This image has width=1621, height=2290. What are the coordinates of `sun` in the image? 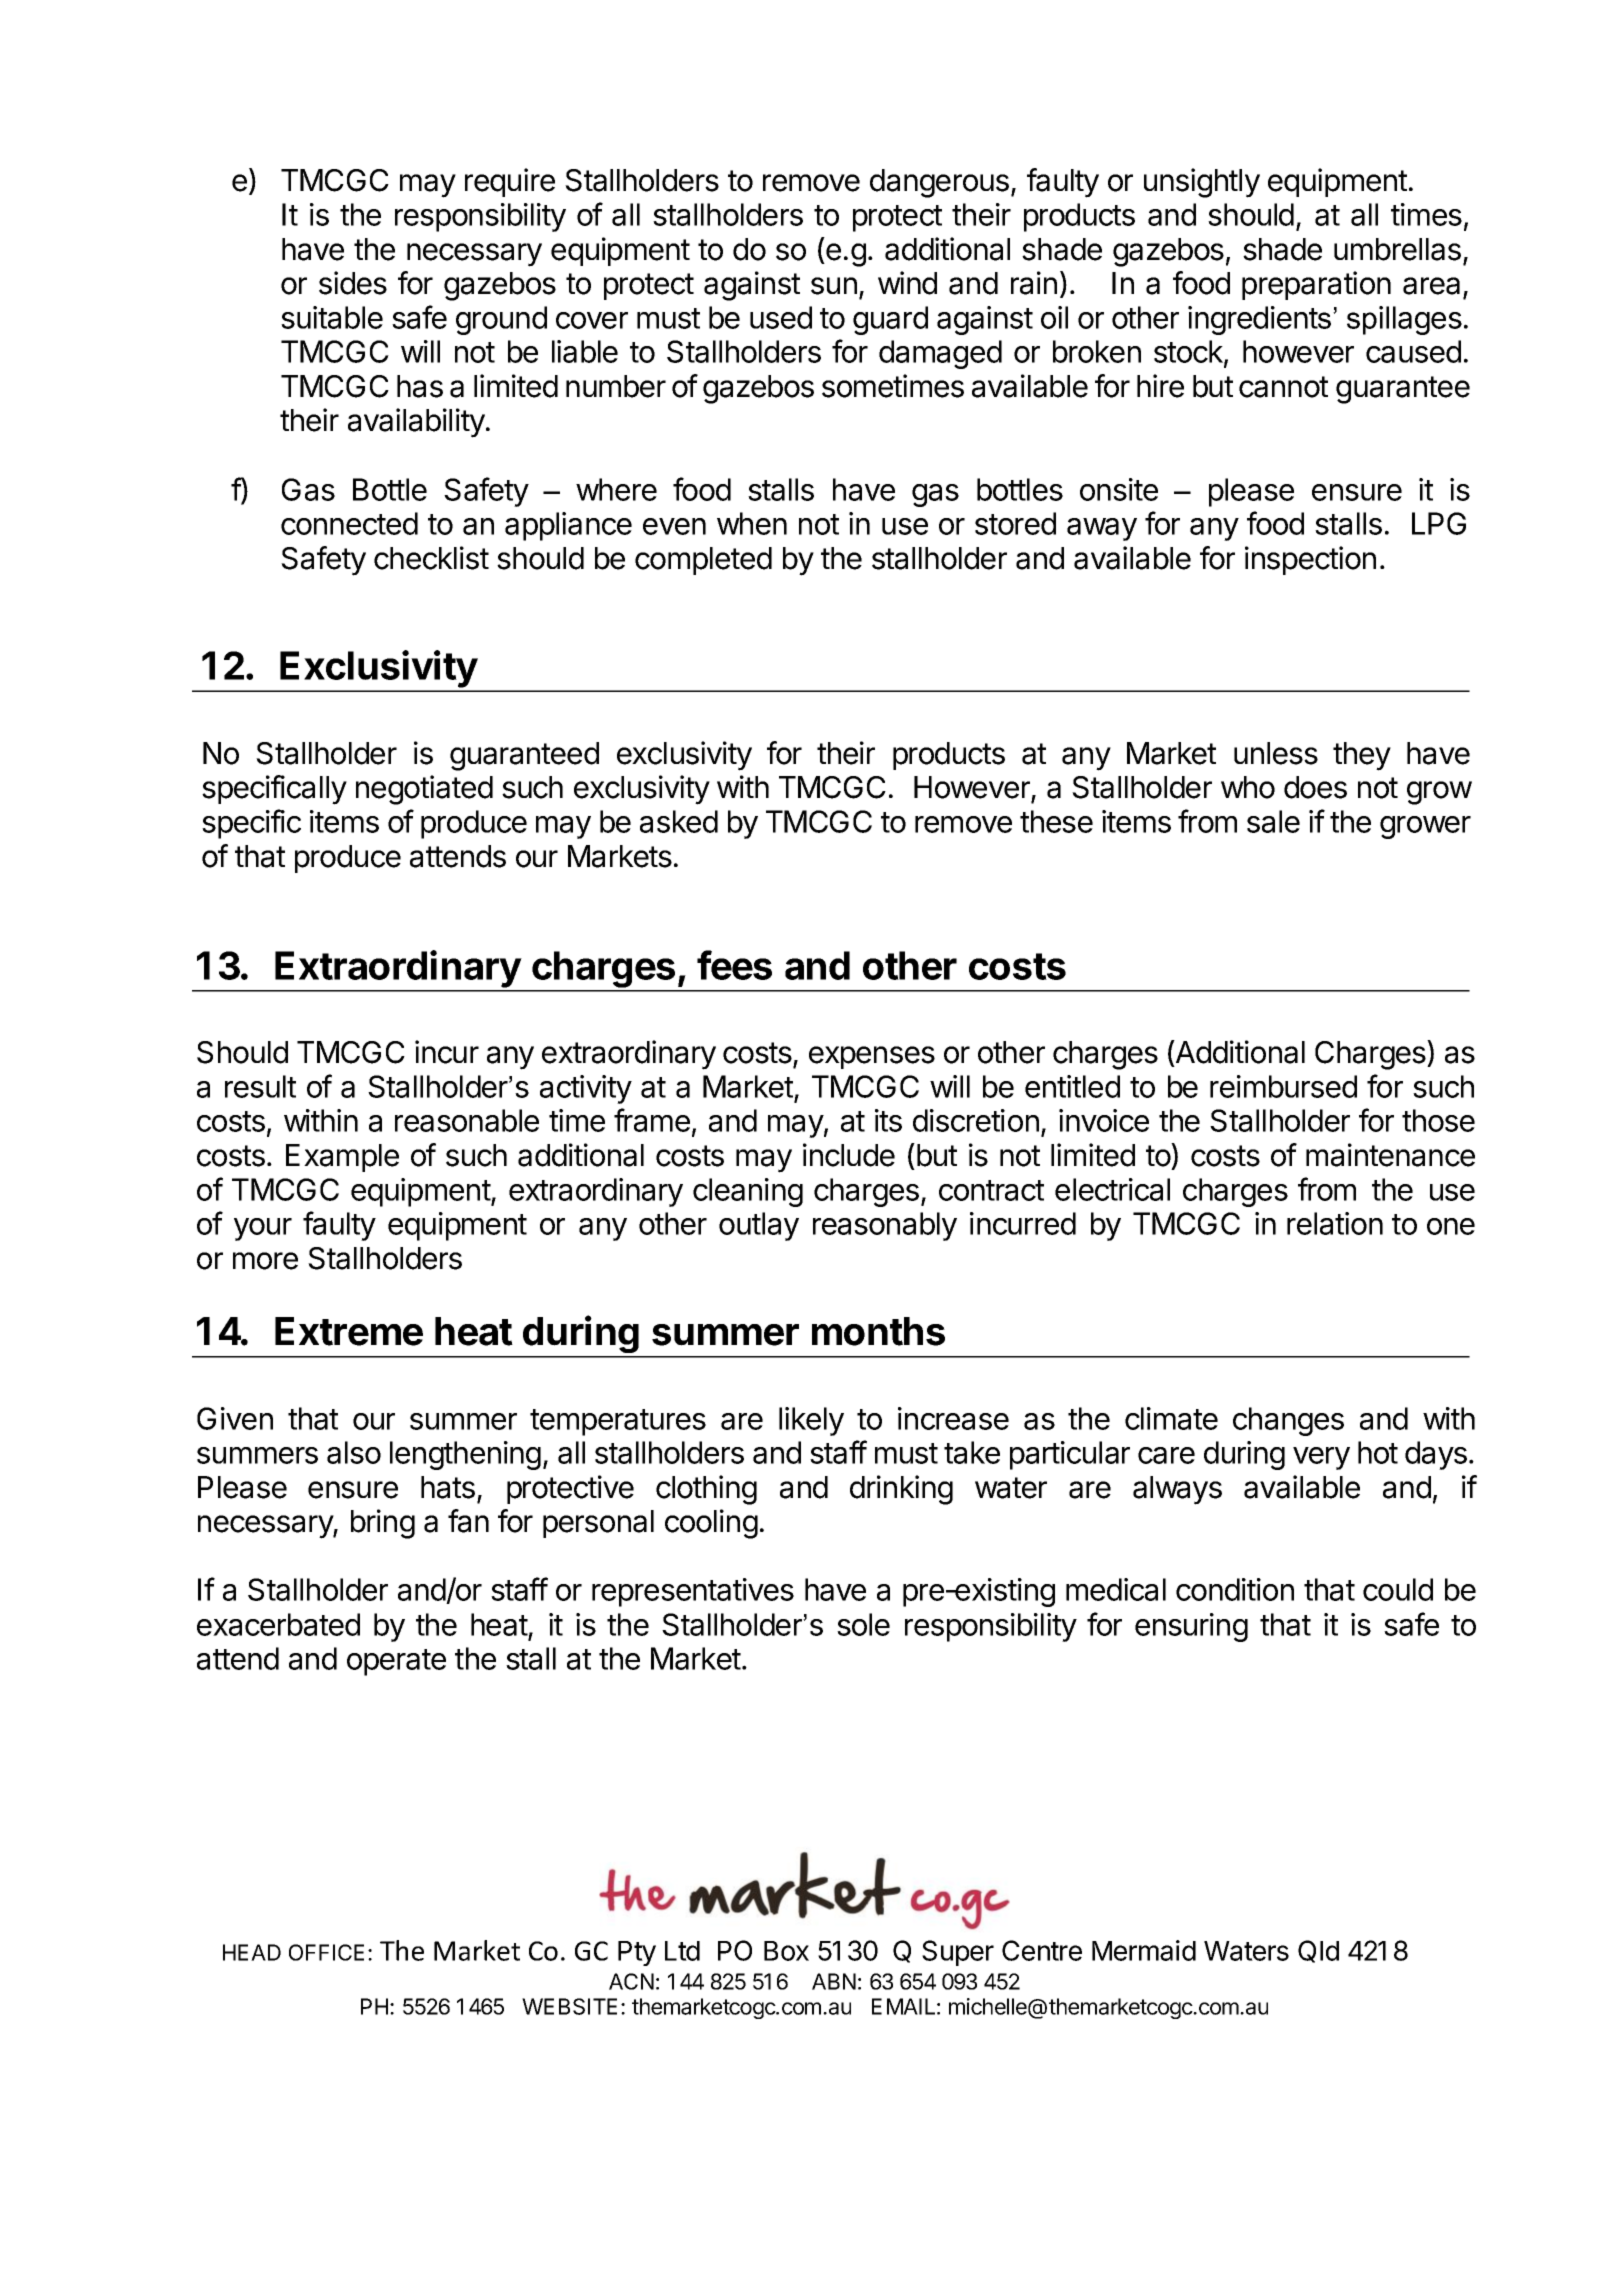 It's located at (834, 286).
